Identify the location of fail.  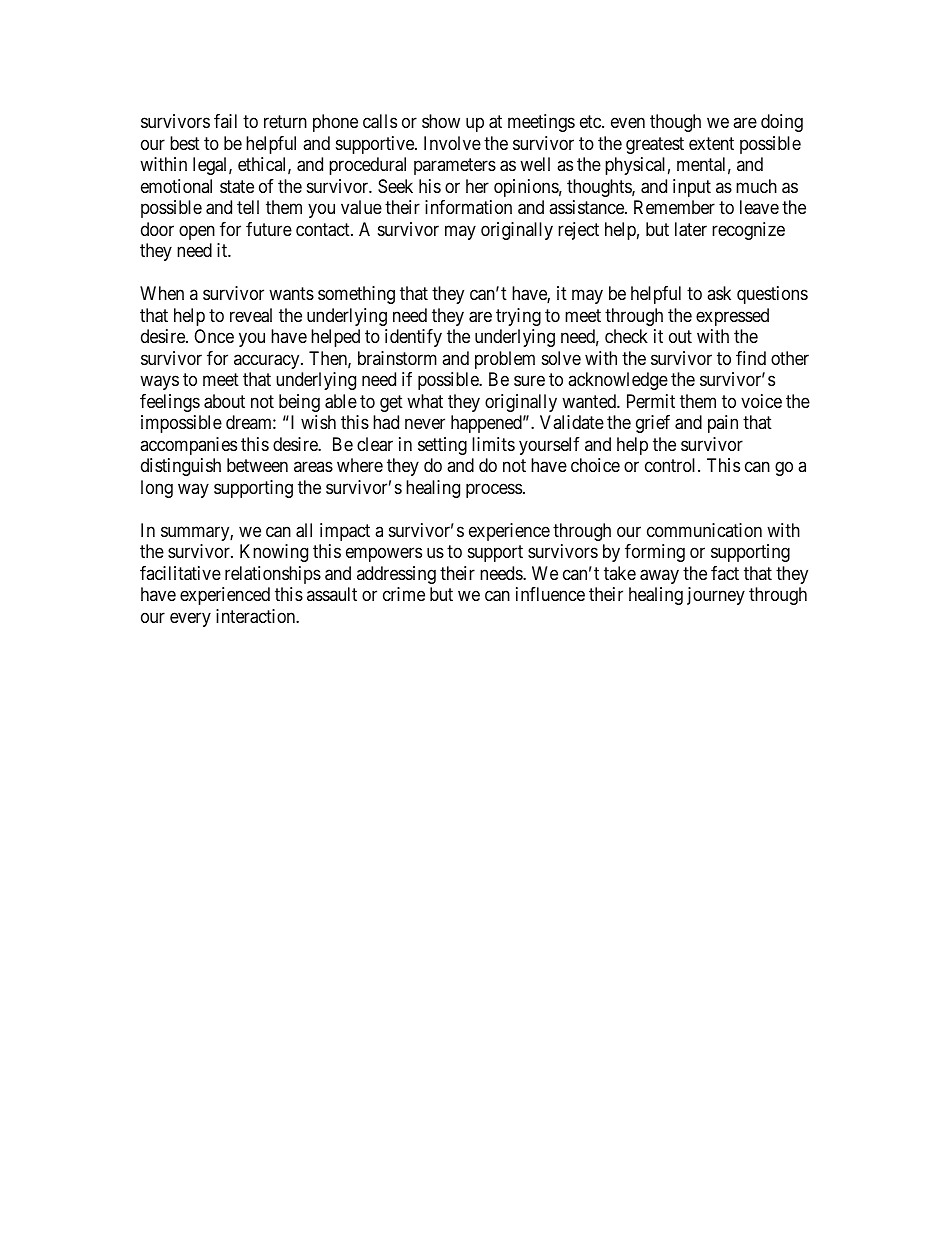
(225, 121).
